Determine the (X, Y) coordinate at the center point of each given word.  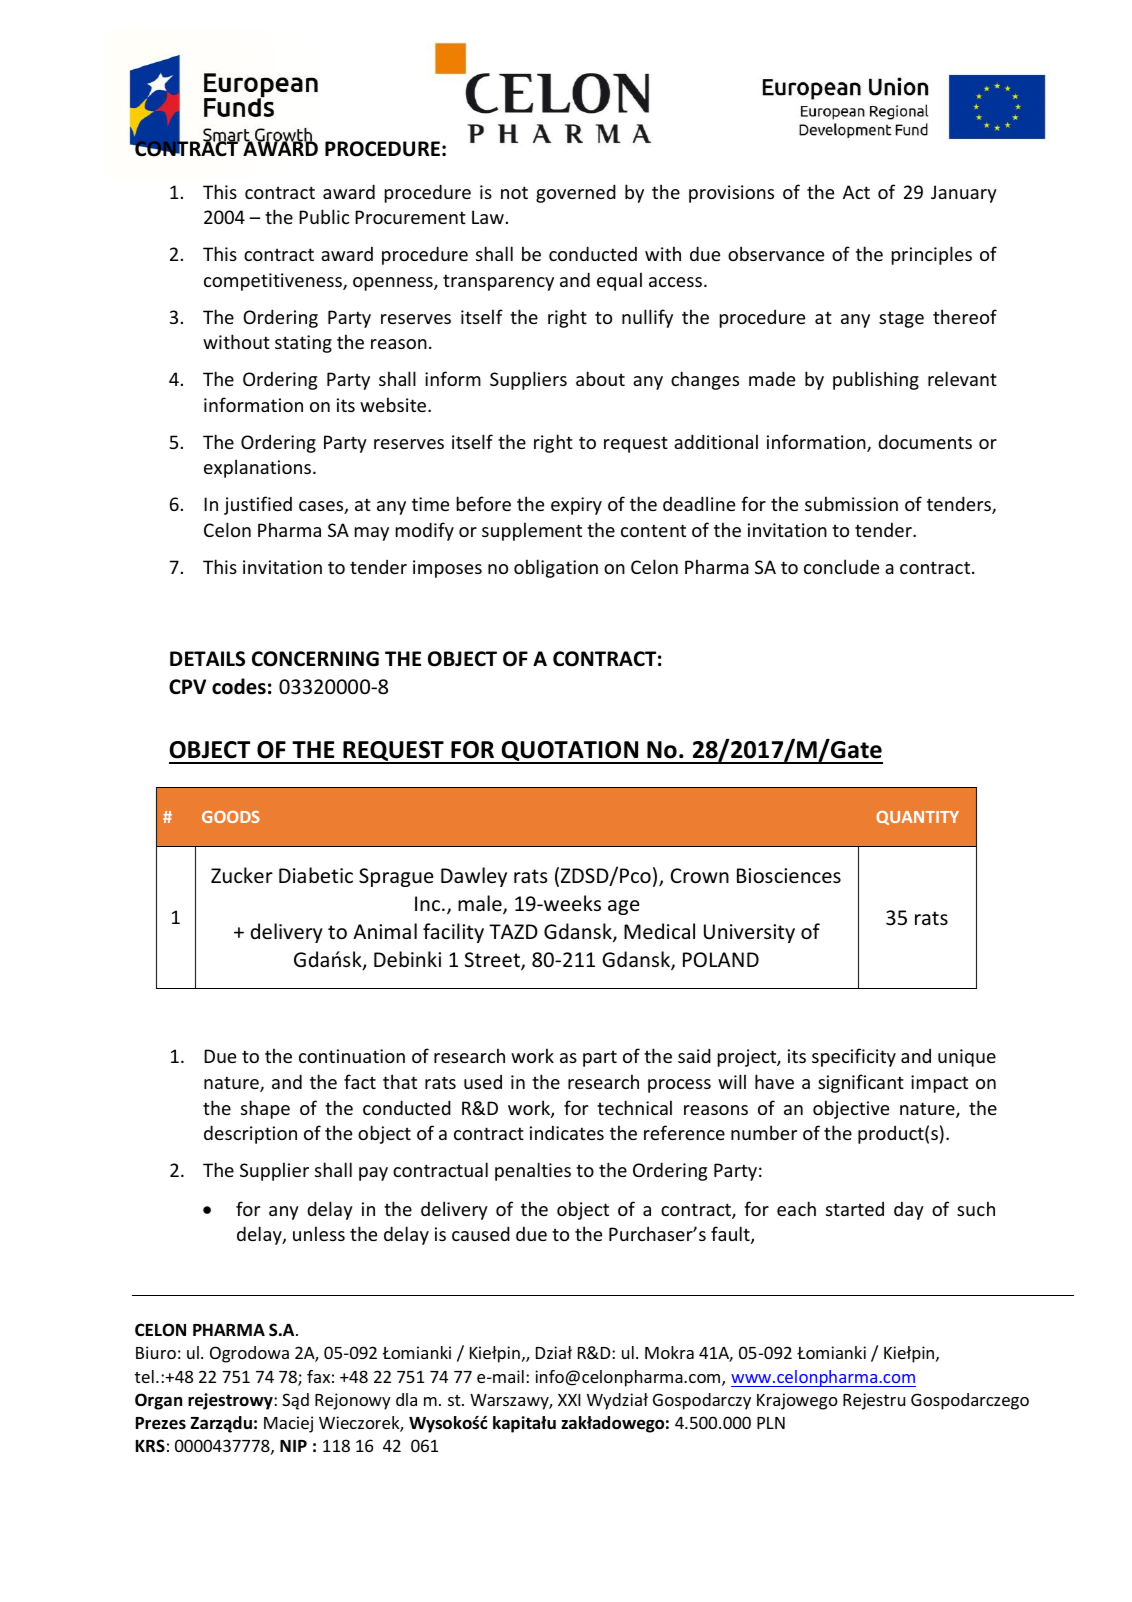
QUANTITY (917, 818)
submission (851, 503)
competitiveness (274, 282)
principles (932, 255)
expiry (576, 506)
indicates (567, 1132)
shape (265, 1109)
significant (861, 1083)
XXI (569, 1400)
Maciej (288, 1424)
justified (258, 505)
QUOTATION (570, 752)
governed (576, 193)
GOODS (231, 817)
